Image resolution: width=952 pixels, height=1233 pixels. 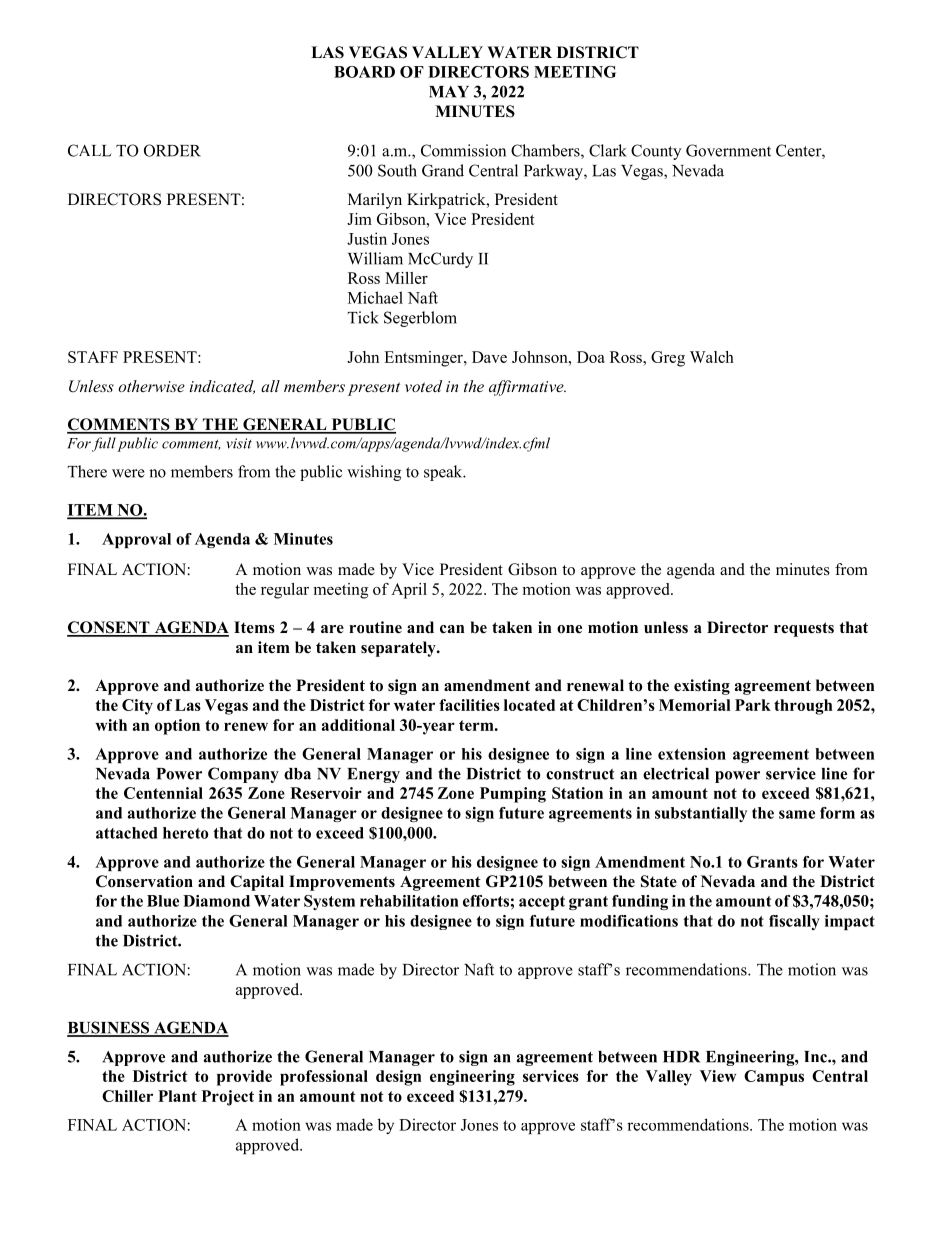 What do you see at coordinates (804, 629) in the image?
I see `requests` at bounding box center [804, 629].
